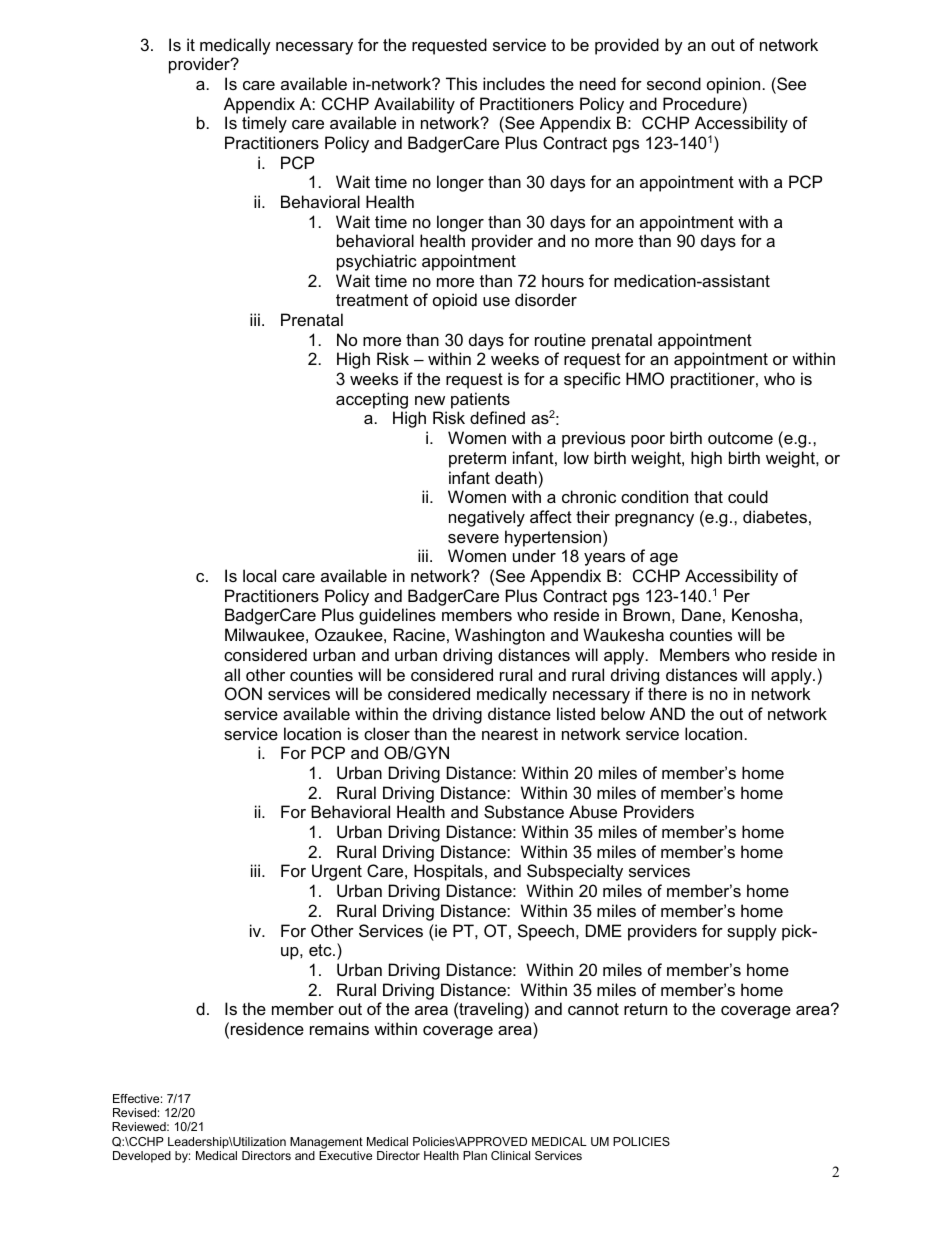 This screenshot has width=952, height=1233. I want to click on Developed, so click(142, 1157).
